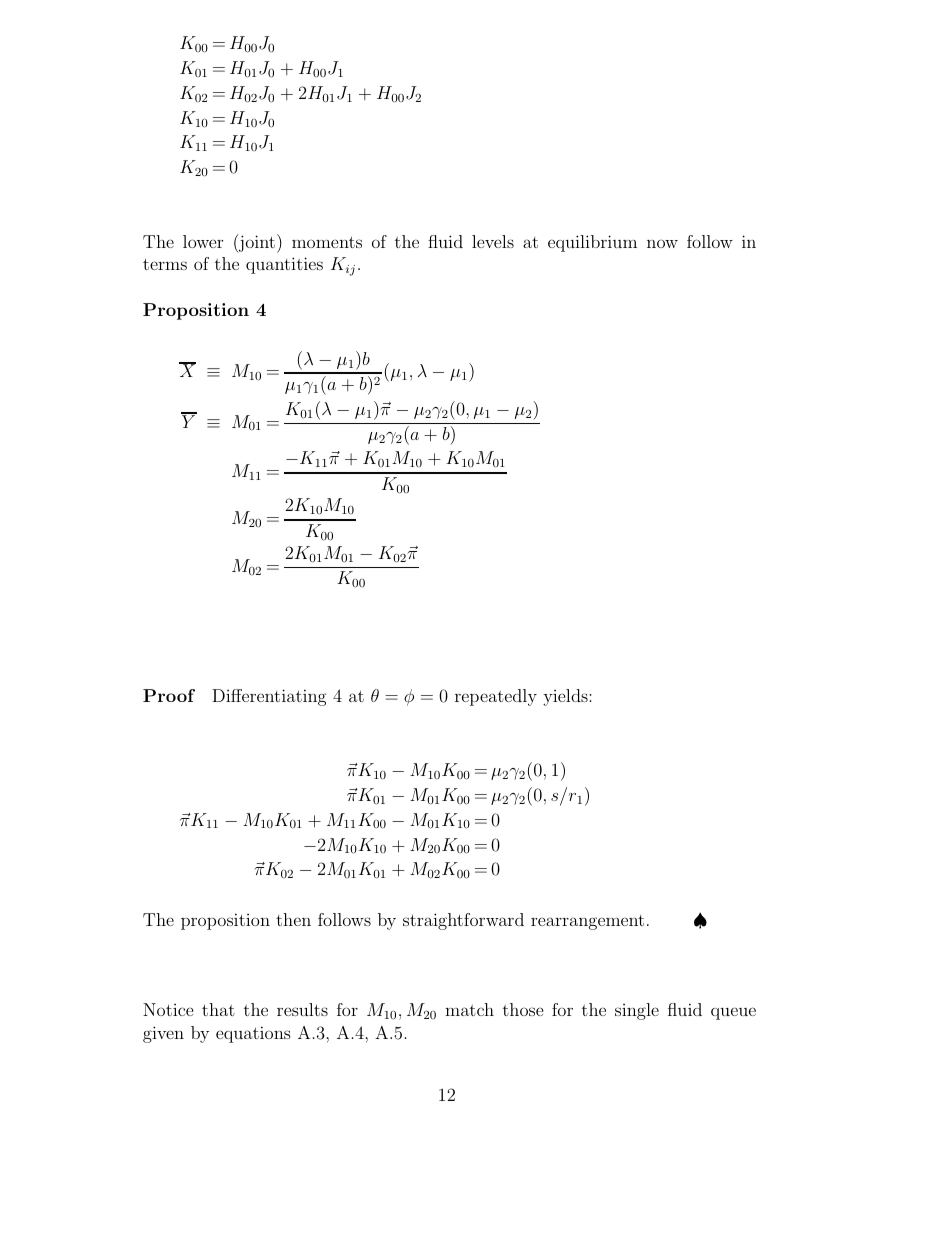  I want to click on Proof, so click(169, 695).
